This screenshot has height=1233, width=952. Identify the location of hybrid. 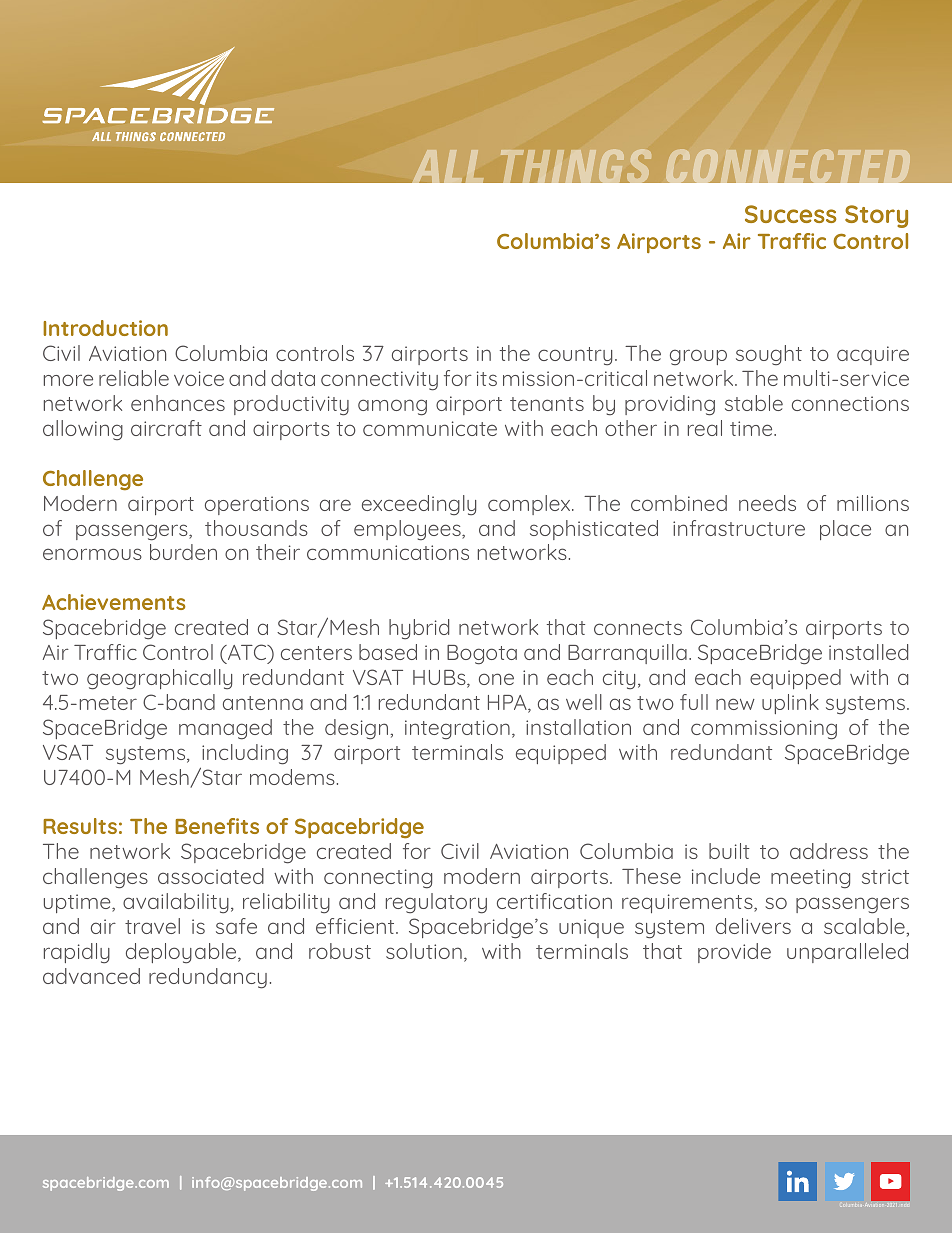
(419, 629).
